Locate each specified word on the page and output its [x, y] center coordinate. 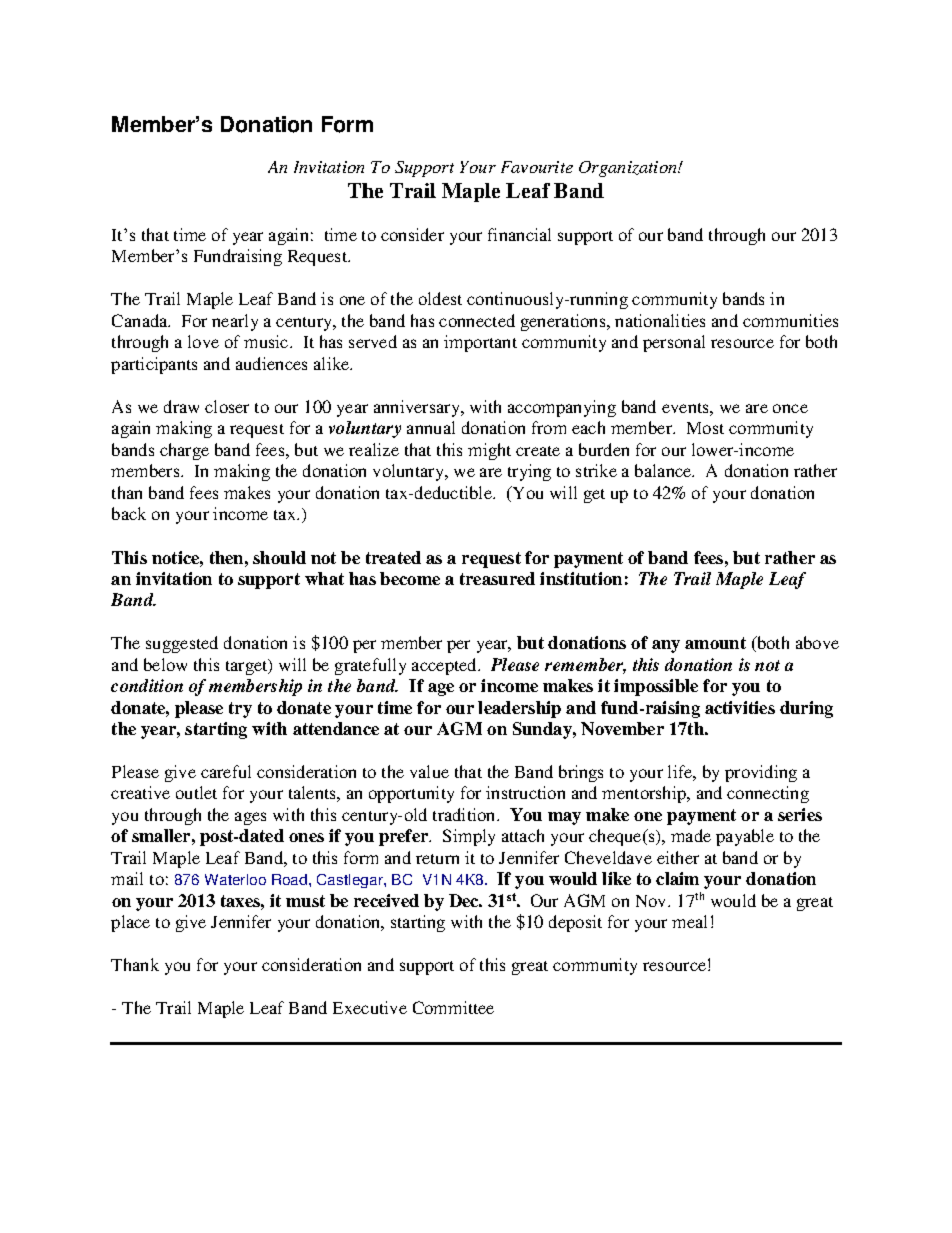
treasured [497, 578]
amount [715, 643]
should [279, 557]
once [790, 408]
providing [761, 773]
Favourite [537, 167]
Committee [453, 1007]
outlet [196, 792]
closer [227, 406]
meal [689, 921]
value [429, 771]
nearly [235, 322]
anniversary [418, 408]
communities [790, 320]
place [130, 923]
